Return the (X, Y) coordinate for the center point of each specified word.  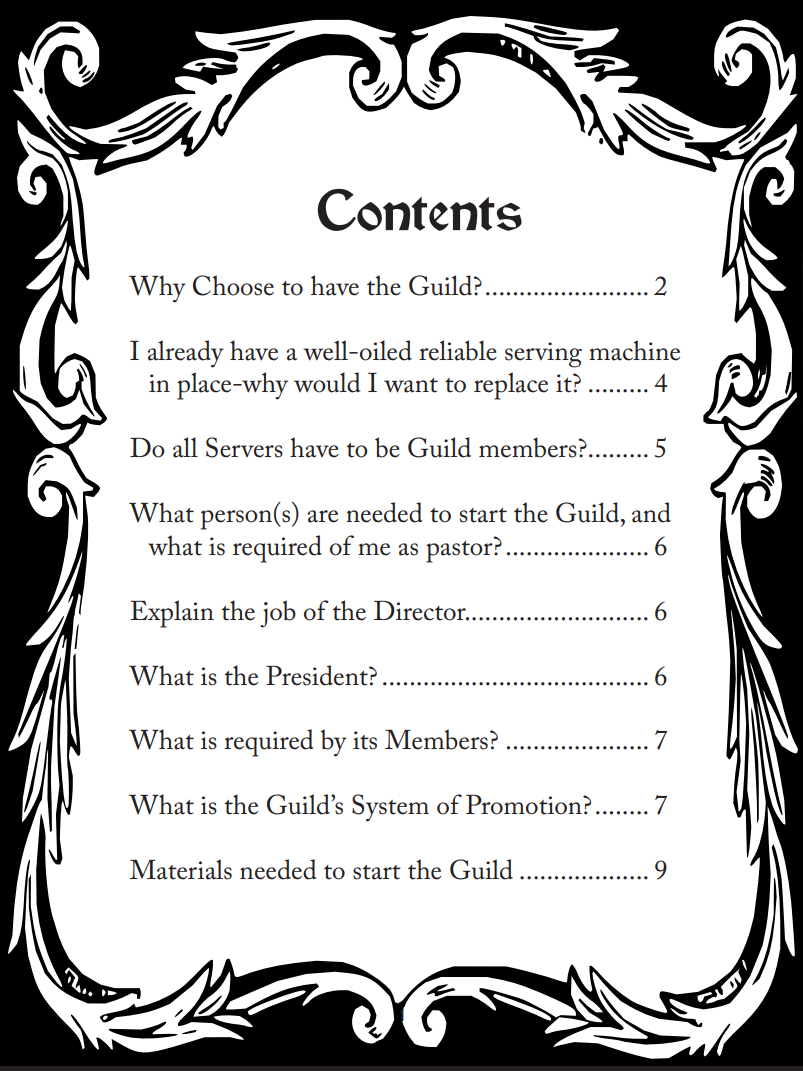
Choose (233, 285)
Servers (244, 447)
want (411, 385)
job (278, 614)
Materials (181, 869)
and (651, 512)
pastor (460, 550)
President (318, 675)
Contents (420, 210)
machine (634, 350)
